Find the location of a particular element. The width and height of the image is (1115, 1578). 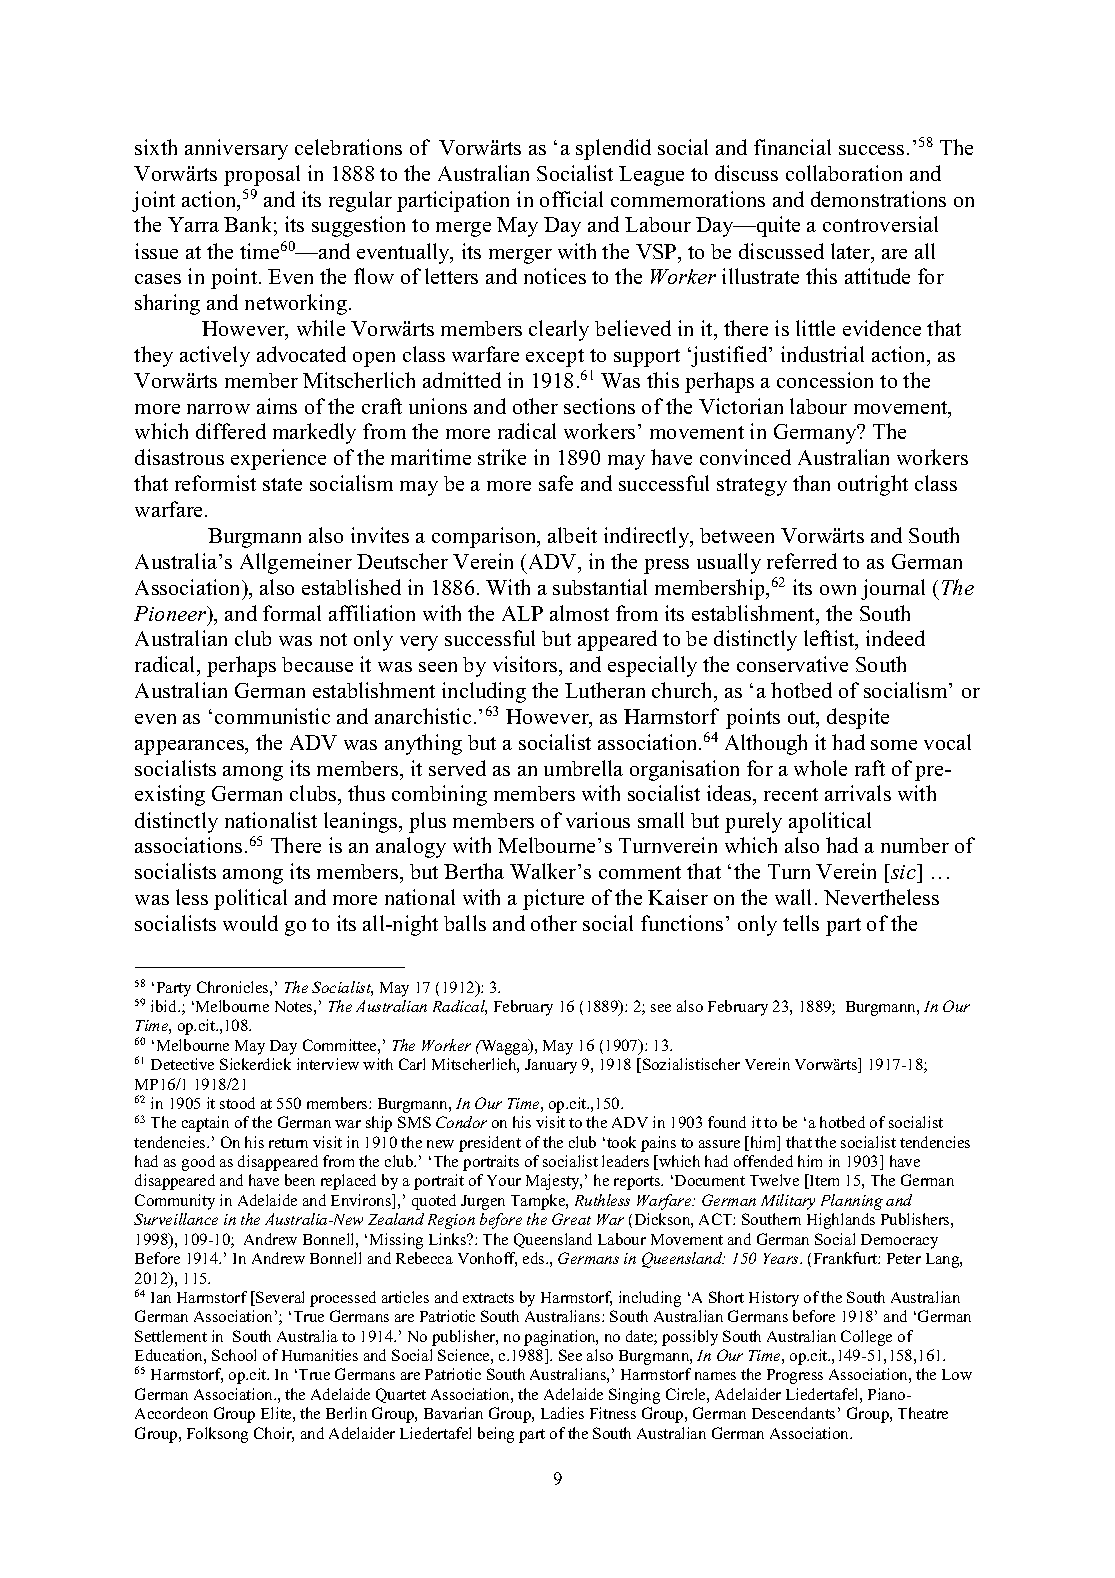

proposal is located at coordinates (262, 175).
